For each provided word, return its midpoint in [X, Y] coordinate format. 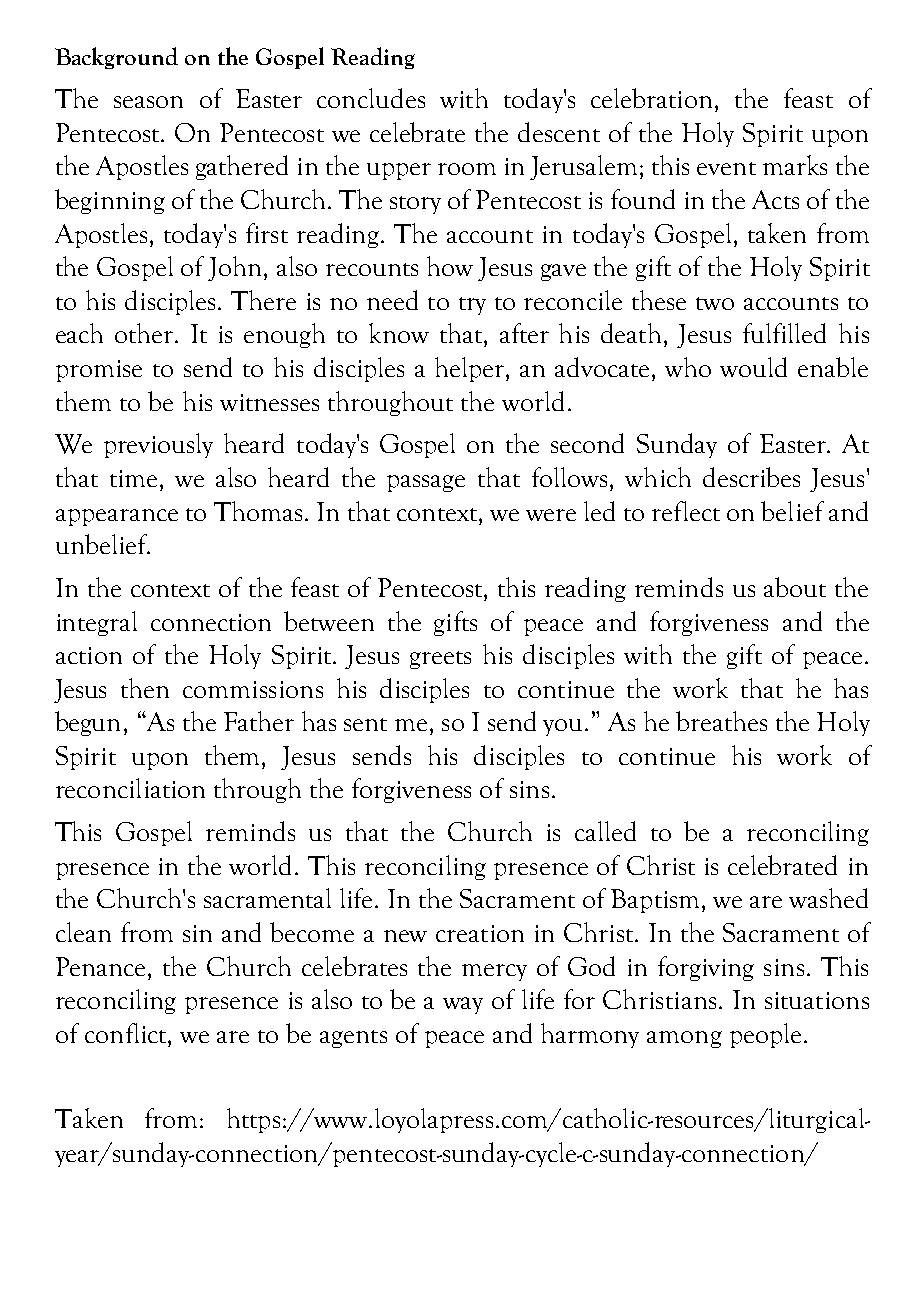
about [795, 587]
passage [426, 483]
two [715, 303]
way [463, 1005]
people [765, 1035]
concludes [371, 98]
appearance [117, 517]
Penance [102, 966]
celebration [651, 98]
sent [365, 724]
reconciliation [130, 788]
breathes [721, 721]
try [472, 306]
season [148, 102]
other [145, 333]
